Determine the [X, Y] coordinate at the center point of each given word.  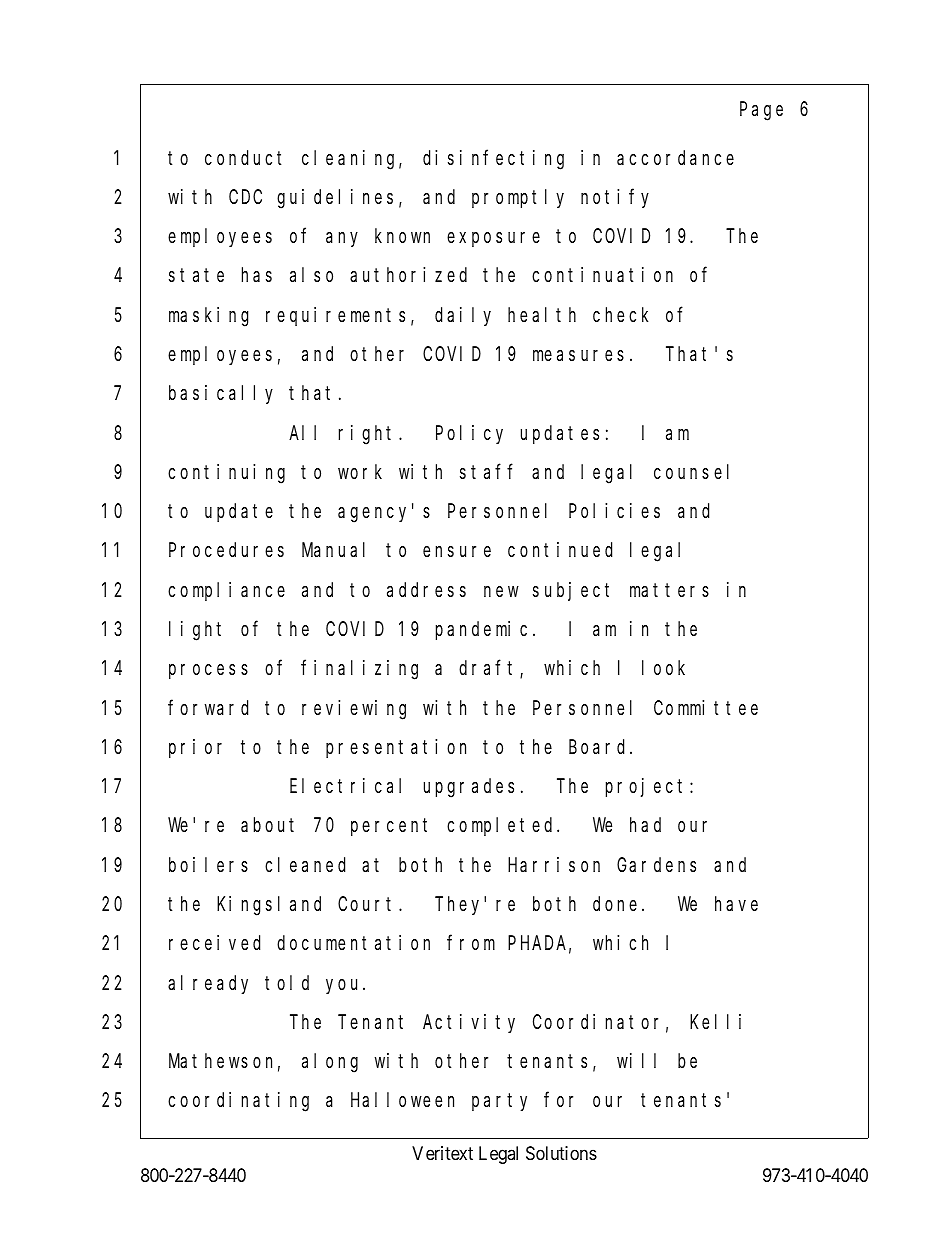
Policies [614, 510]
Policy [469, 434]
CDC [245, 197]
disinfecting [493, 159]
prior [195, 748]
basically [221, 394]
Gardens [656, 864]
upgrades [469, 788]
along [330, 1063]
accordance [675, 157]
